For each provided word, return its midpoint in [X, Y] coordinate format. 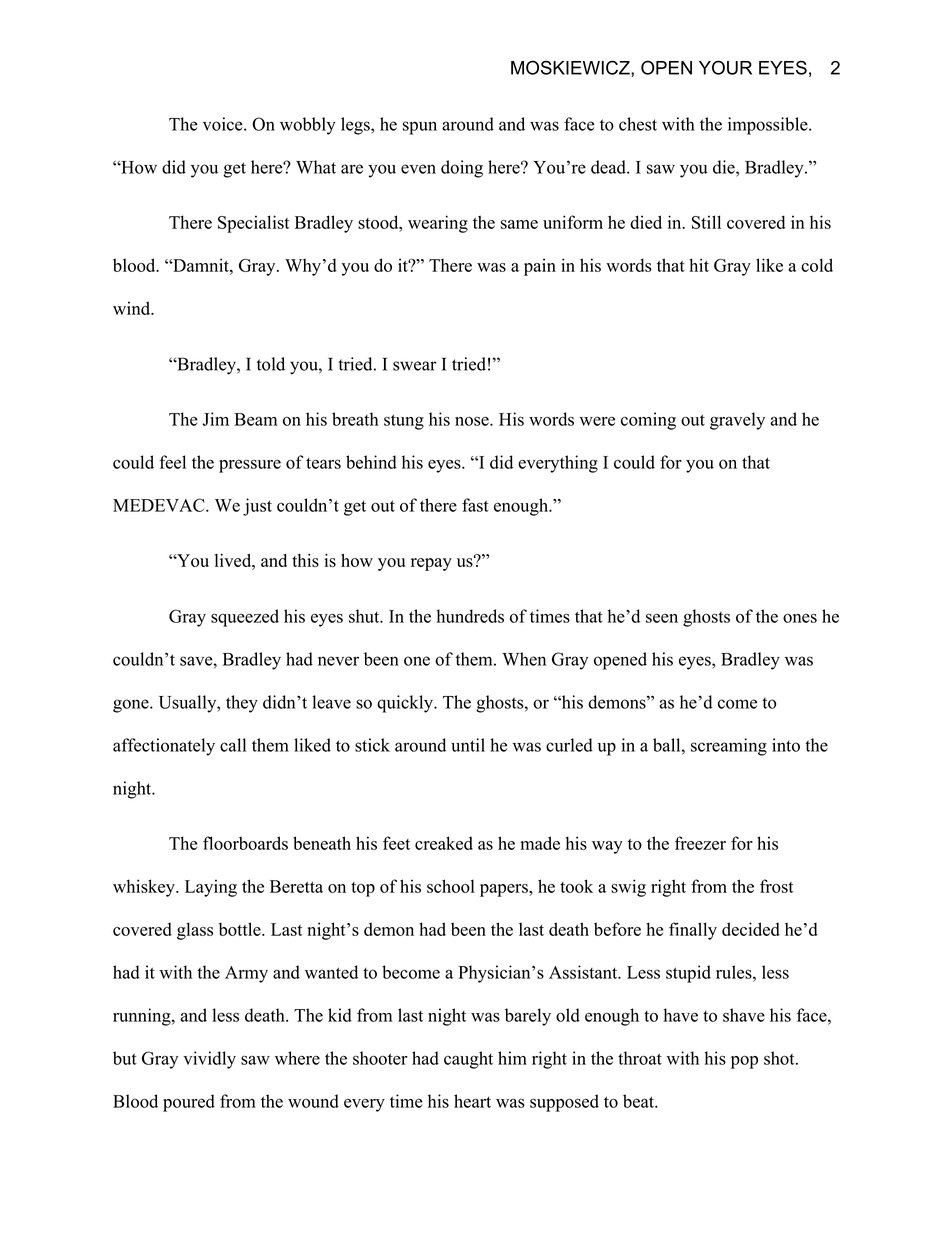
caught [468, 1060]
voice [224, 124]
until [468, 745]
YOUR [725, 67]
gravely [737, 421]
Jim [215, 419]
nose [473, 421]
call [233, 745]
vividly [209, 1060]
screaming [729, 747]
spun [420, 128]
